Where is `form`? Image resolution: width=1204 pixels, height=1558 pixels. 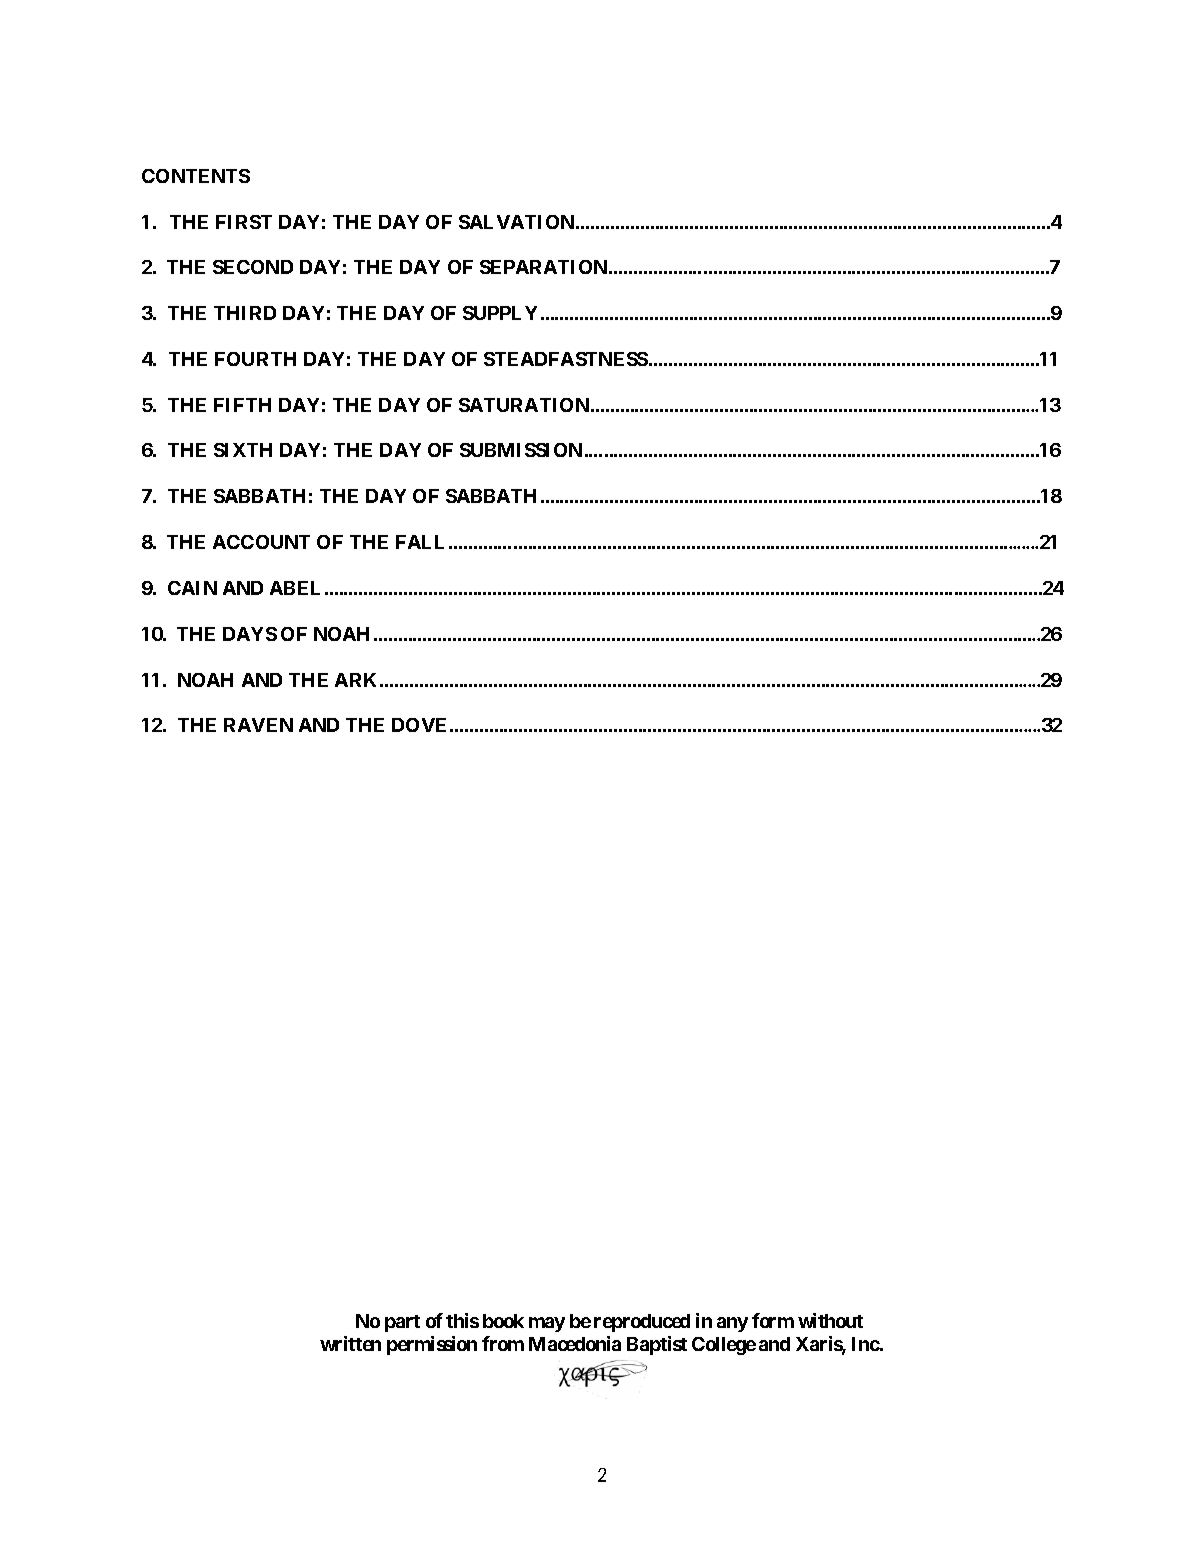
form is located at coordinates (773, 1320).
